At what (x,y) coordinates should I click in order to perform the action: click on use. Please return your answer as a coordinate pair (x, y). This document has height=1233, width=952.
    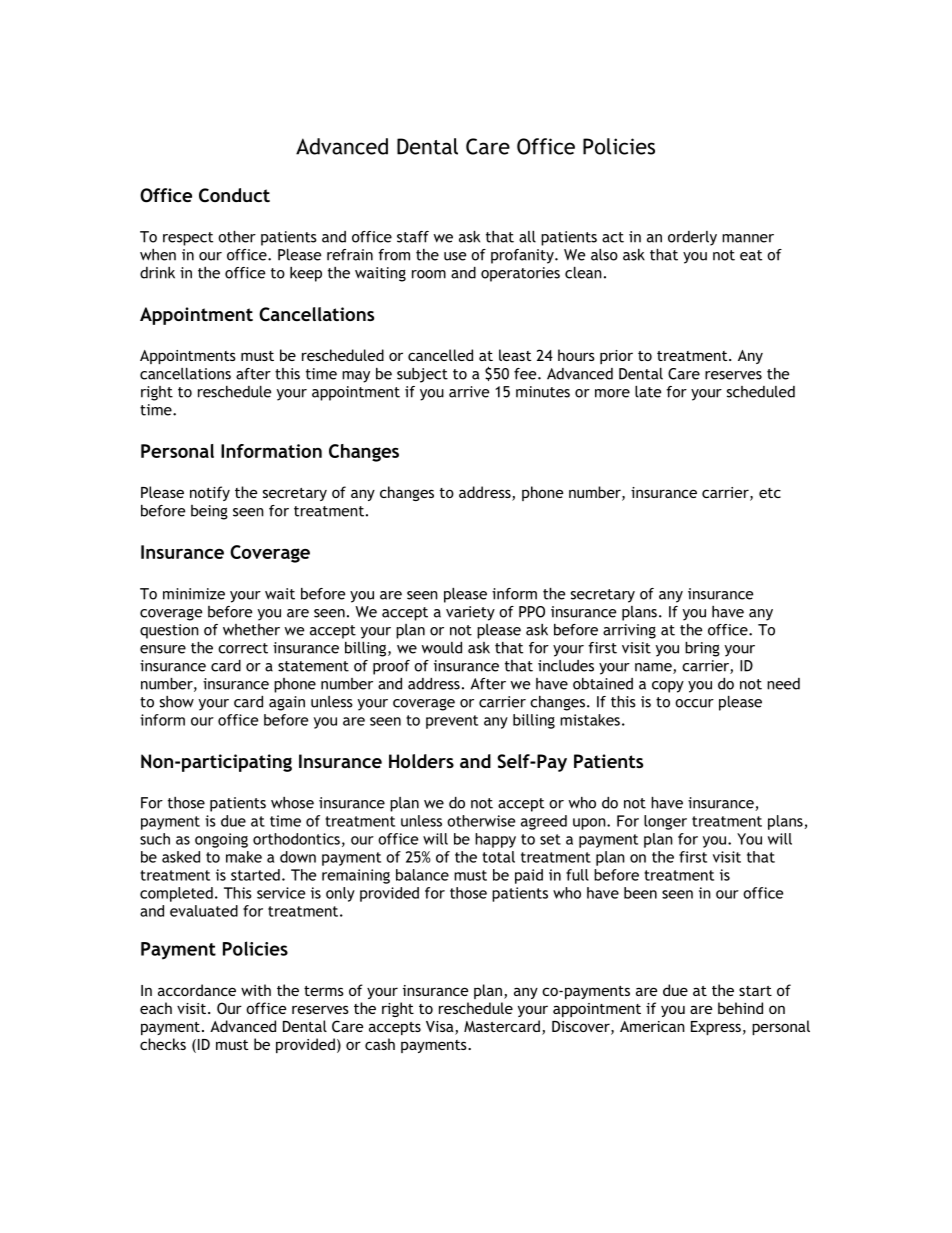
    Looking at the image, I should click on (455, 256).
